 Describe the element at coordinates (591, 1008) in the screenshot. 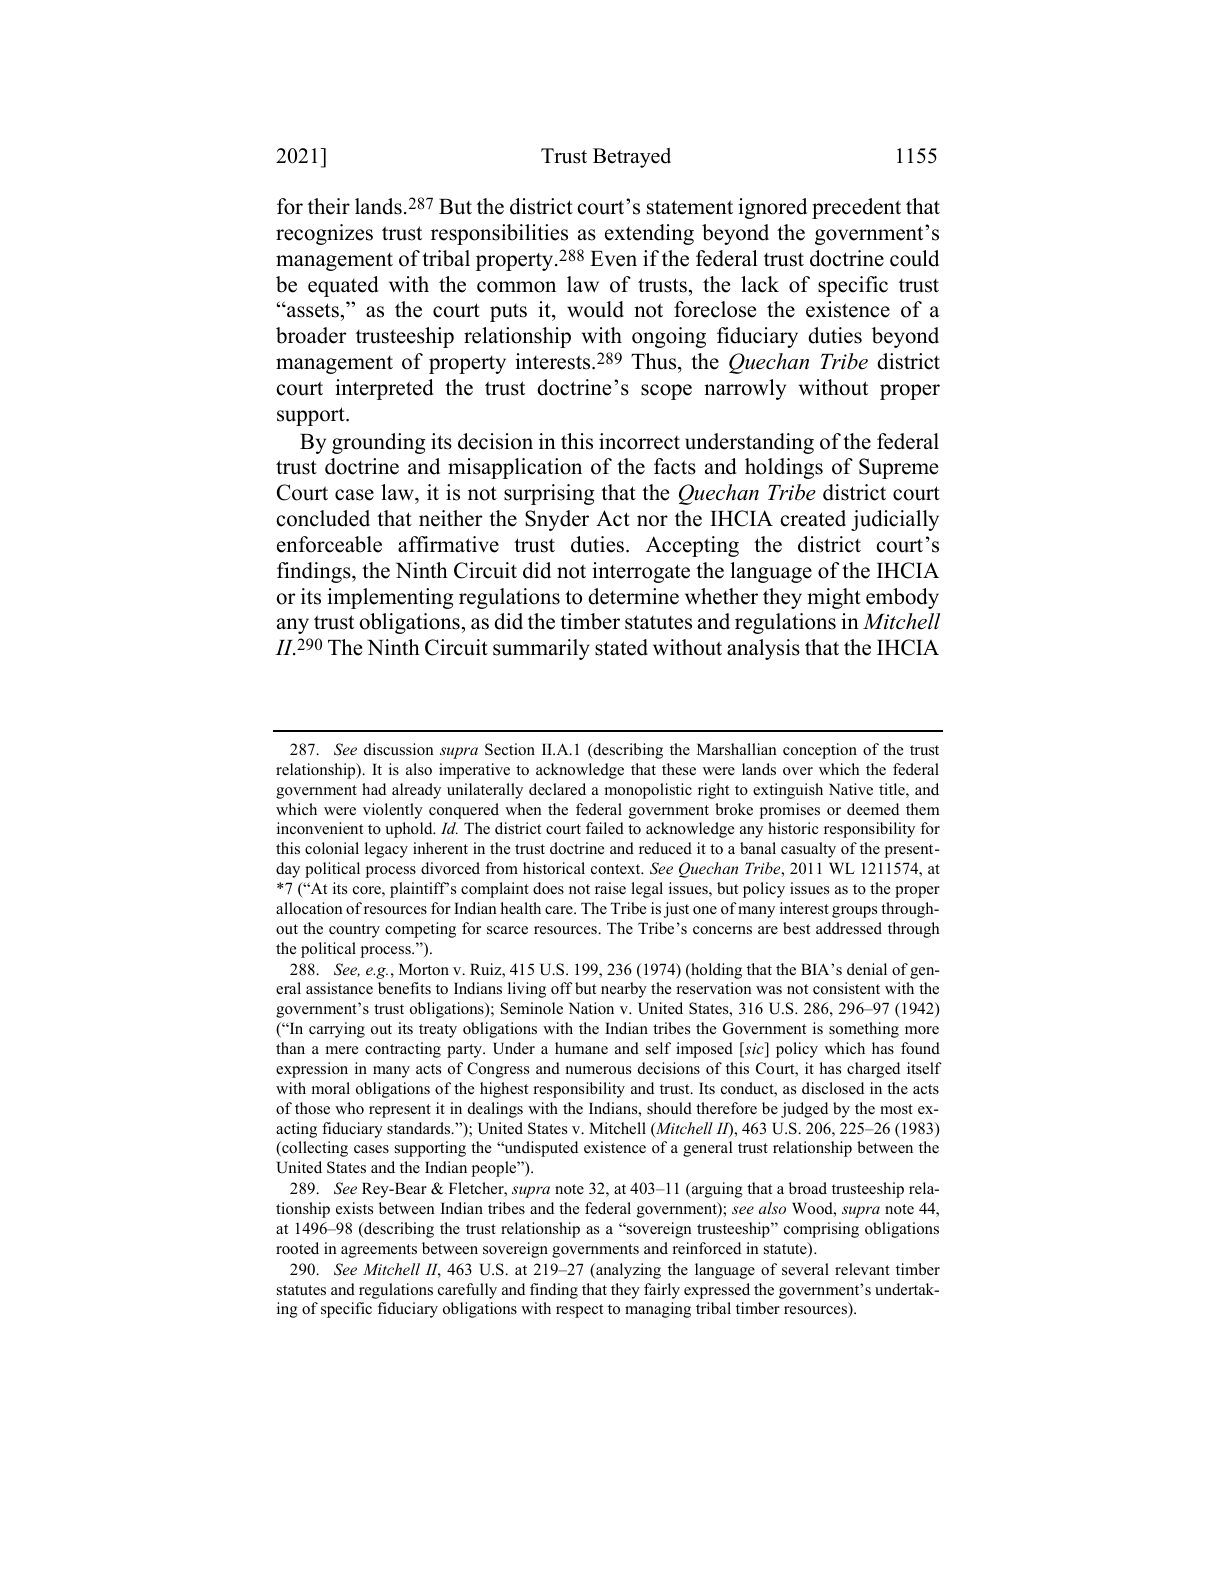

I see `Nation` at that location.
